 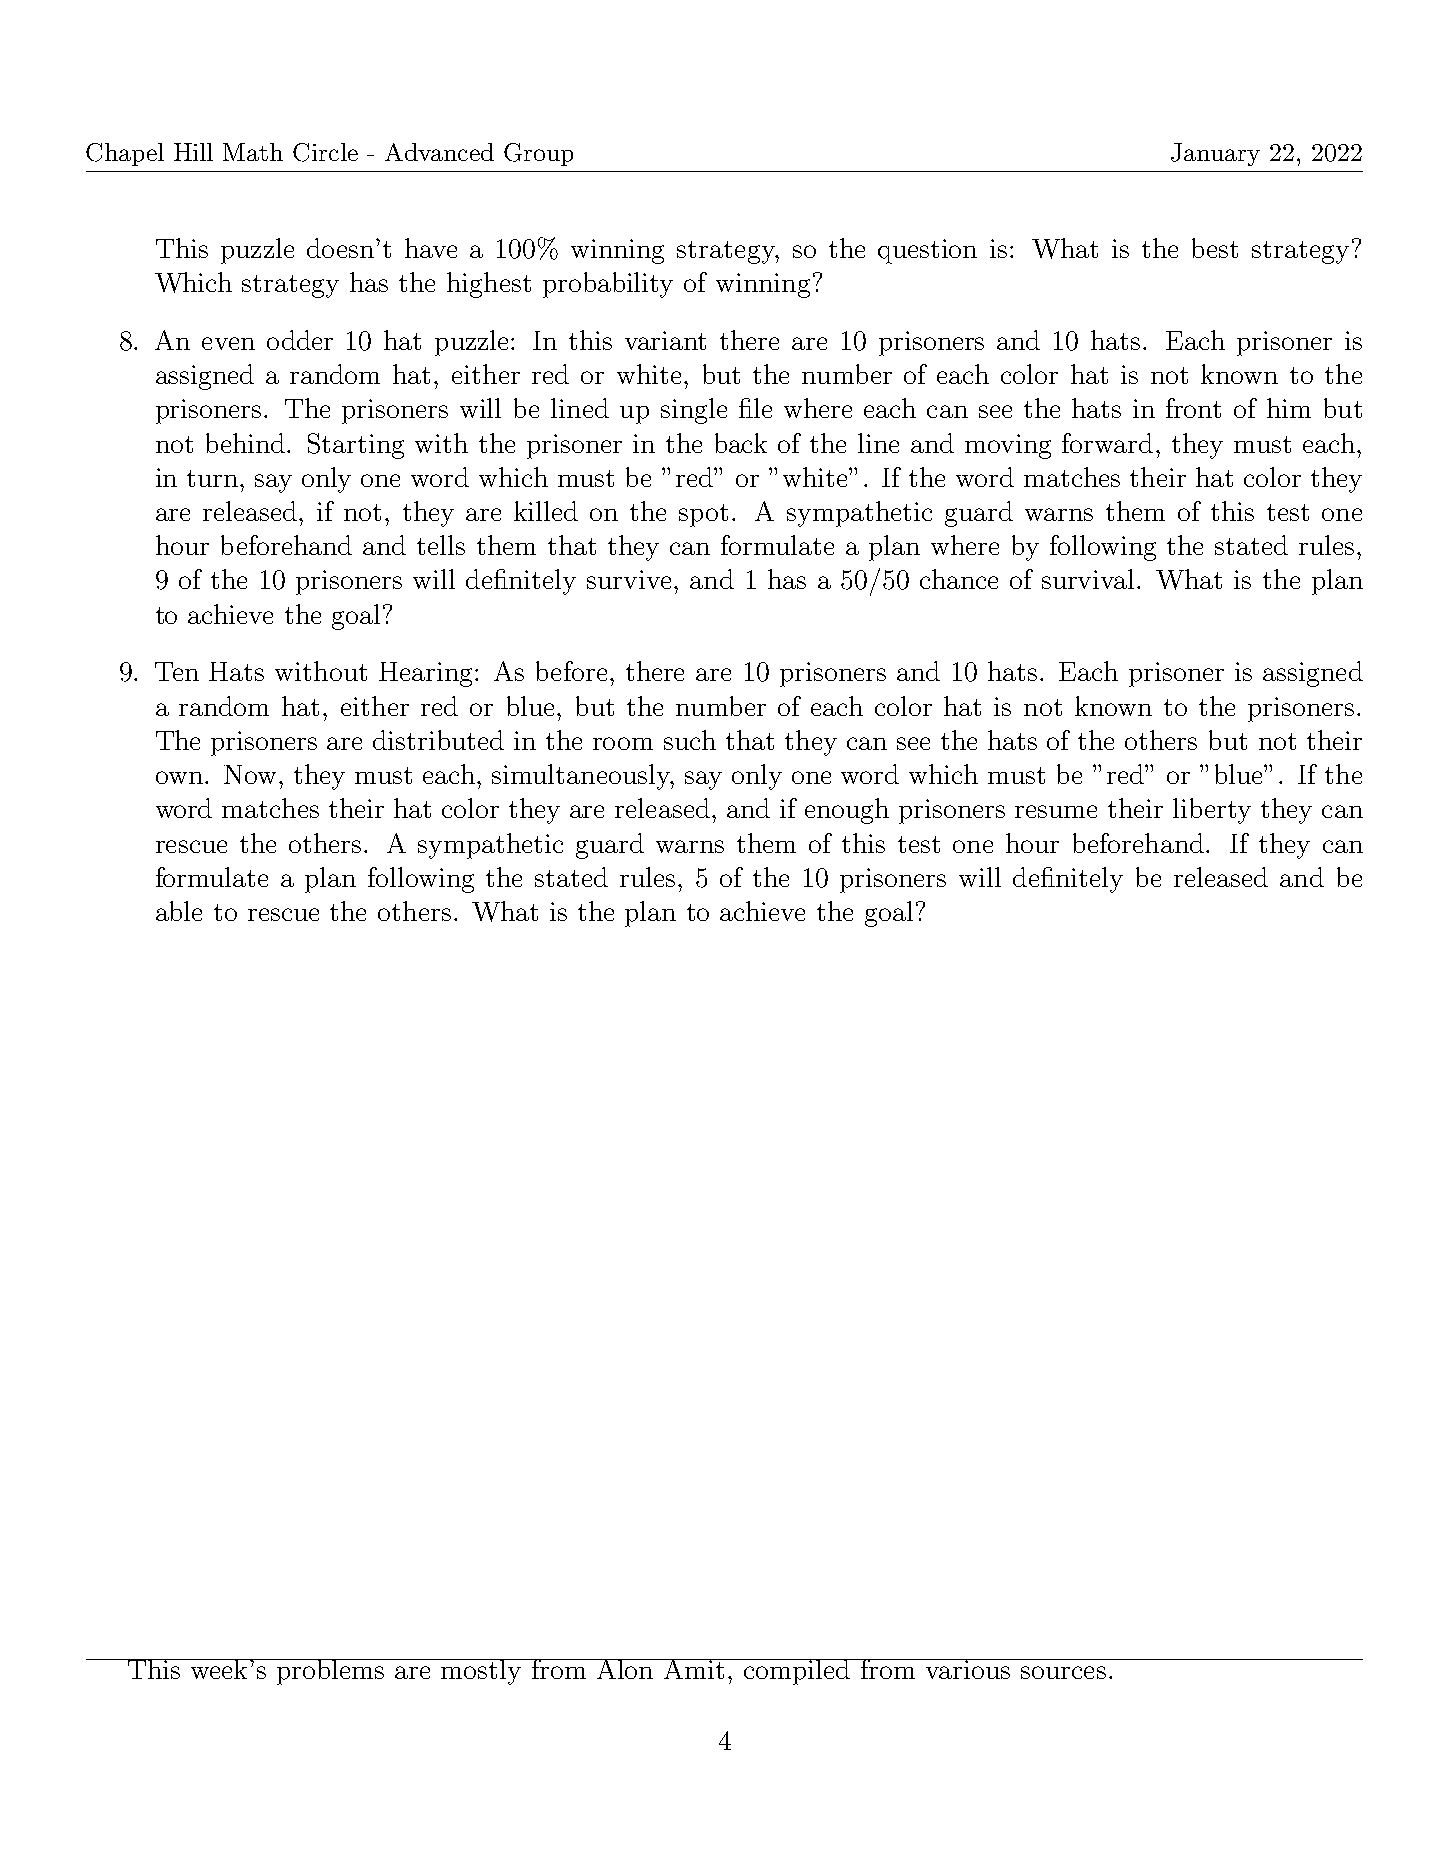 I want to click on probability, so click(x=608, y=285).
